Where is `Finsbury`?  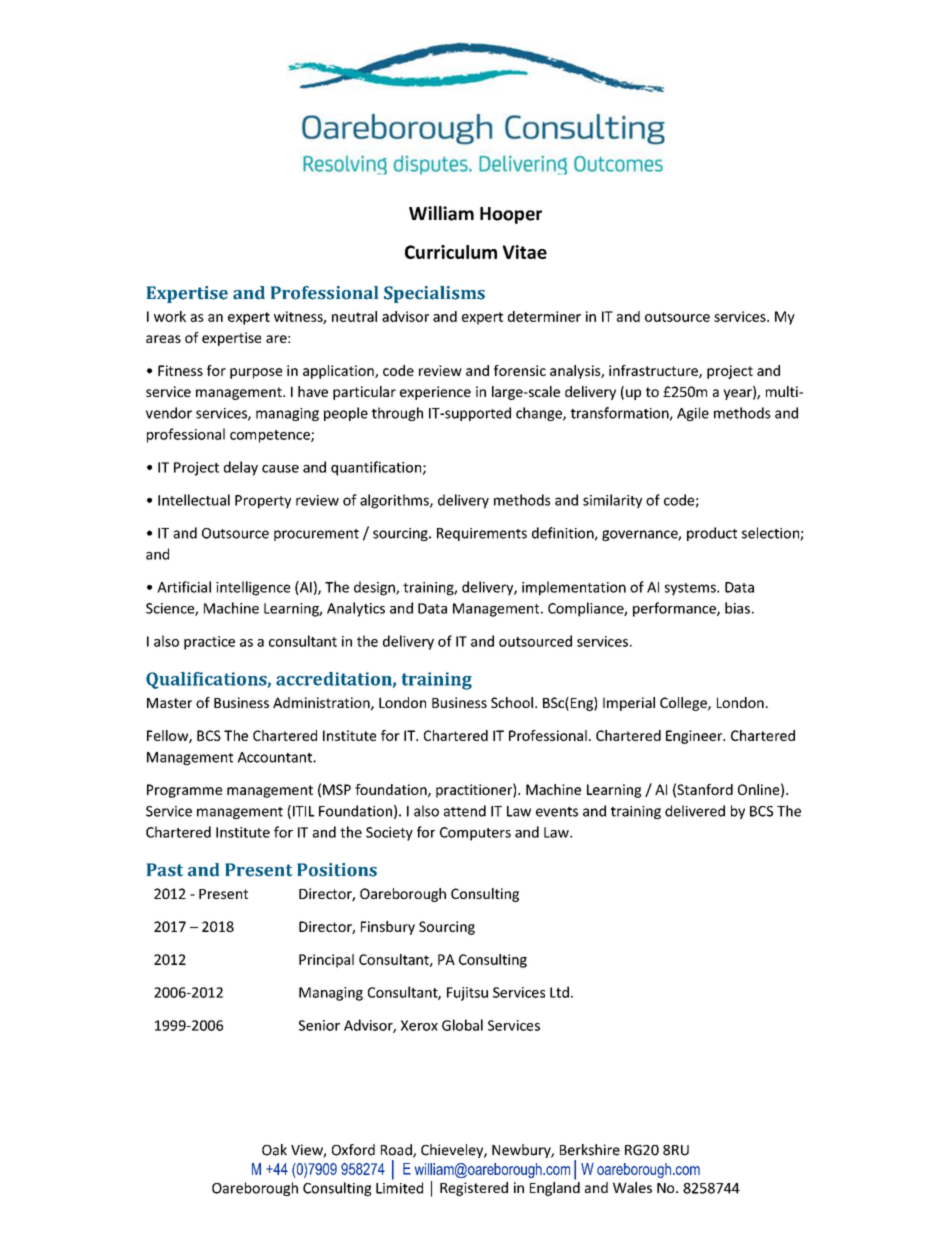
Finsbury is located at coordinates (388, 928).
